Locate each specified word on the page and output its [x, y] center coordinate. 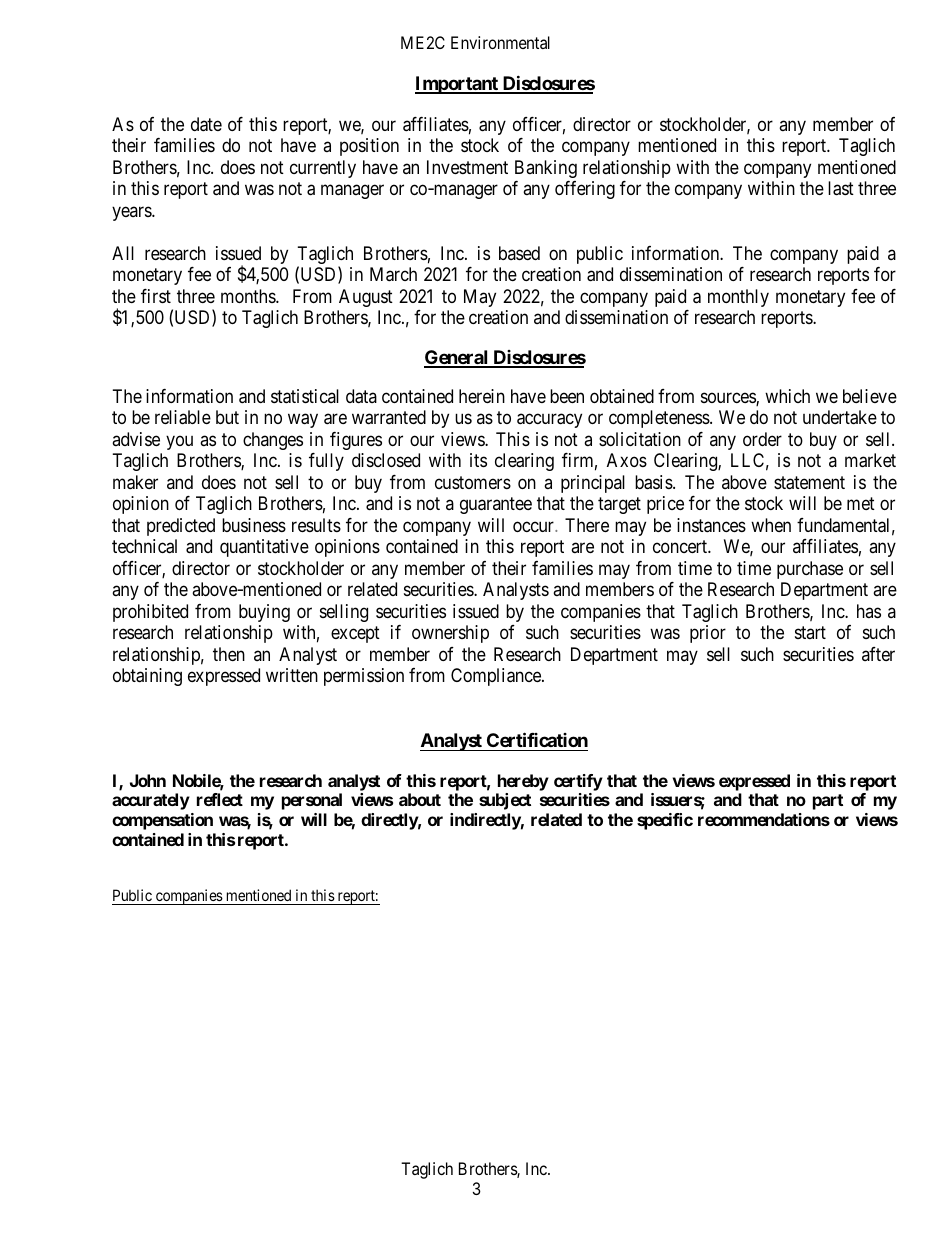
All [123, 253]
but [227, 417]
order [762, 439]
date [206, 124]
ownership [450, 634]
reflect [220, 799]
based [519, 253]
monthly [738, 298]
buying [264, 613]
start [810, 632]
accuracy [549, 421]
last [841, 188]
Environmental [500, 42]
